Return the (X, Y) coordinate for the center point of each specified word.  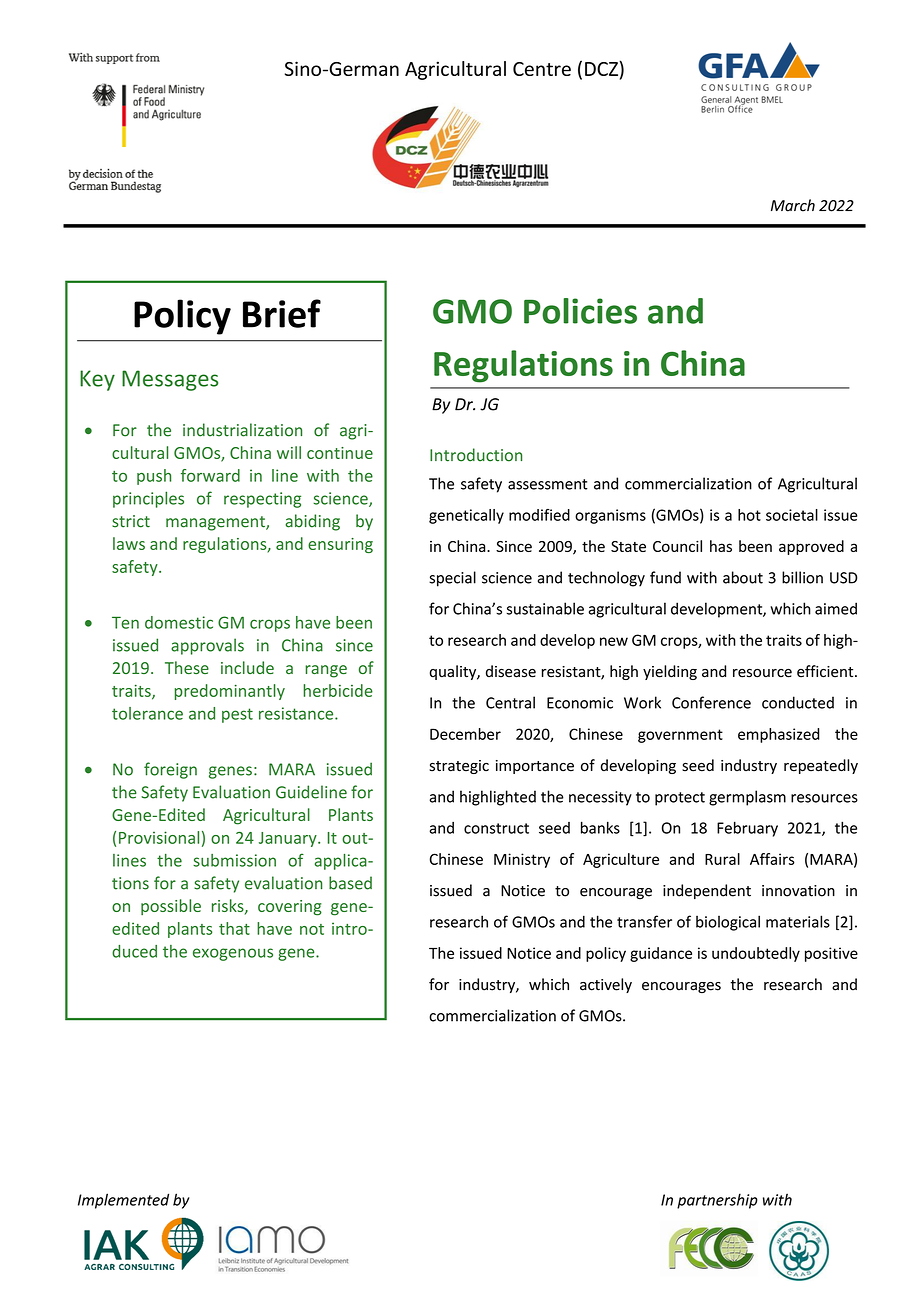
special (452, 579)
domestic (179, 622)
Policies (580, 311)
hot (749, 515)
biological (728, 923)
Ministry (522, 860)
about (743, 577)
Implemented (123, 1201)
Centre (542, 69)
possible (171, 907)
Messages (170, 380)
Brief (282, 313)
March (793, 205)
